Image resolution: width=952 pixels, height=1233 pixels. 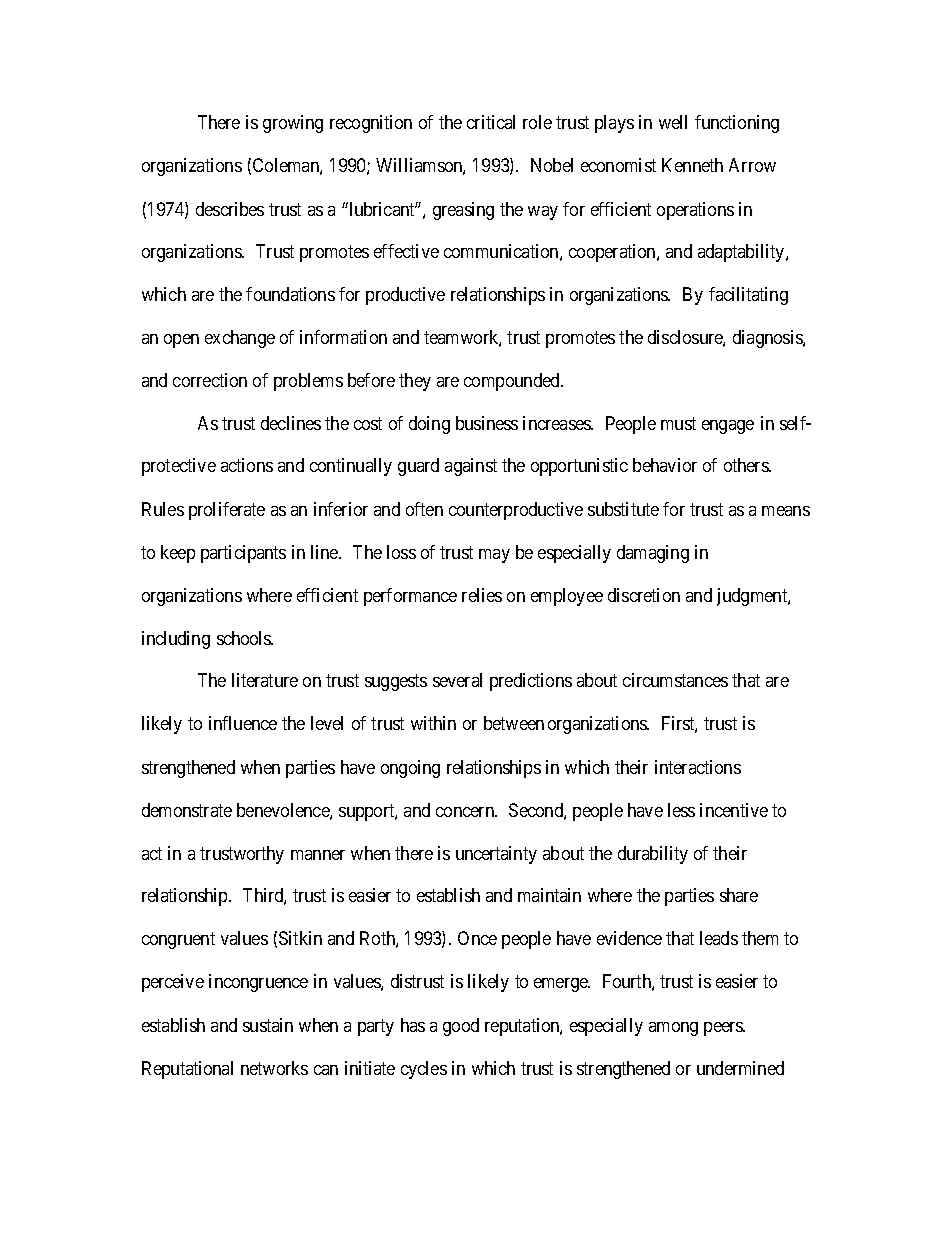 What do you see at coordinates (293, 124) in the image?
I see `growing` at bounding box center [293, 124].
